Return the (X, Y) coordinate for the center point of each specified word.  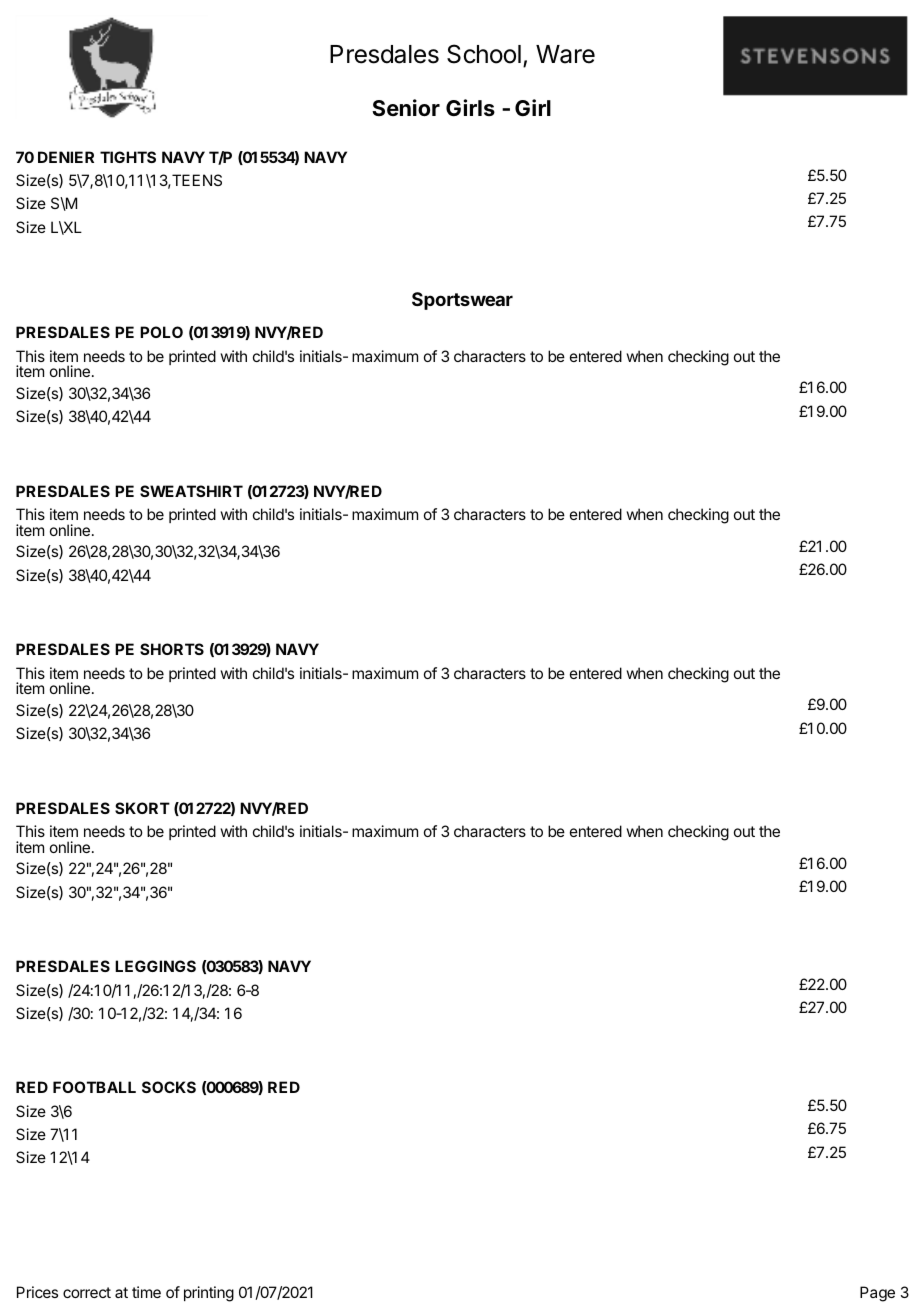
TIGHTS (128, 157)
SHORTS (172, 649)
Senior (406, 107)
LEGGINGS (155, 966)
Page (877, 1294)
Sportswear (462, 301)
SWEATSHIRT (191, 491)
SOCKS (169, 1087)
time (146, 1292)
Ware (565, 54)
